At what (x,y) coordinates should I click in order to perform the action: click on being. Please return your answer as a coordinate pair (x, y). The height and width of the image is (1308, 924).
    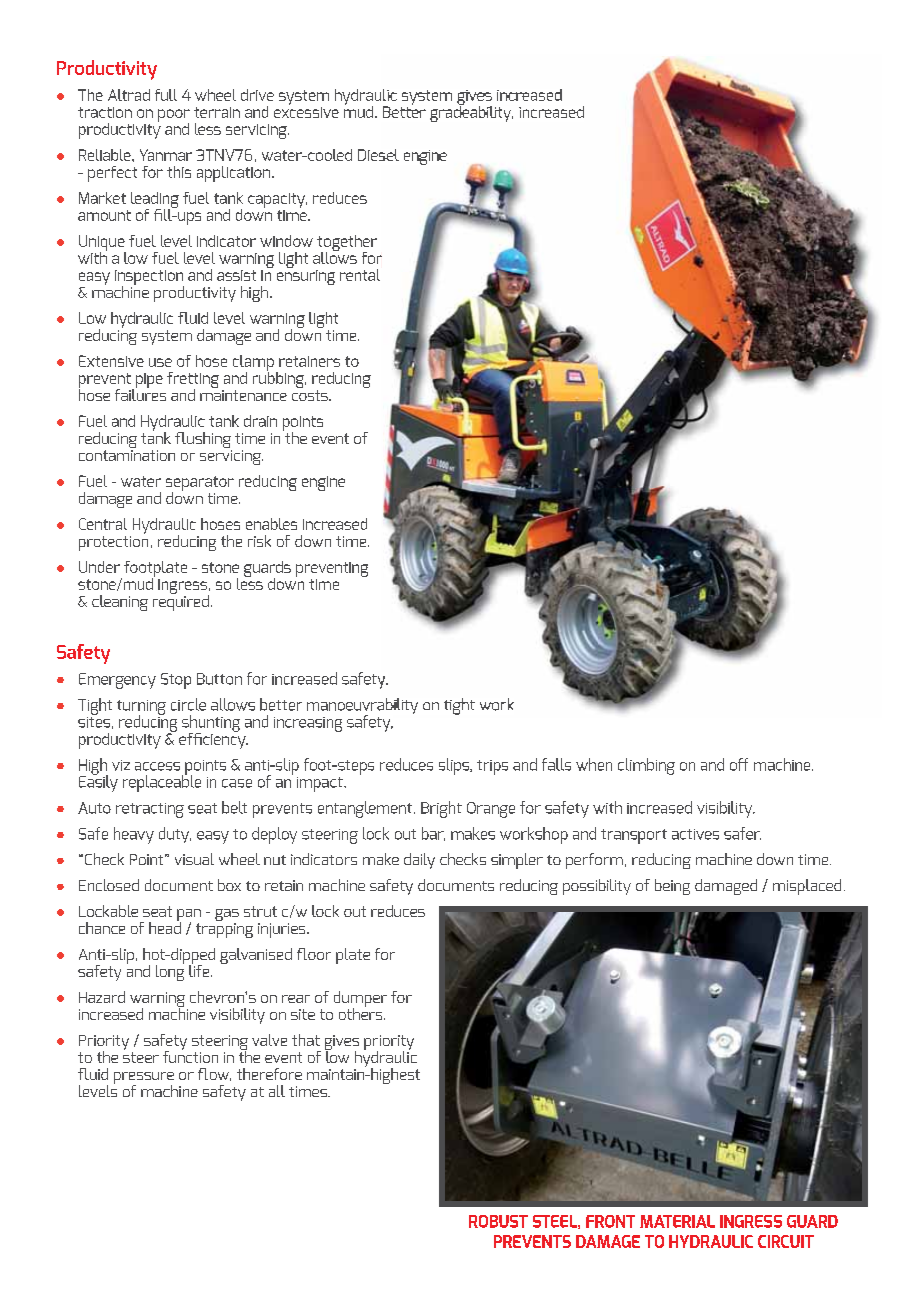
    Looking at the image, I should click on (672, 887).
